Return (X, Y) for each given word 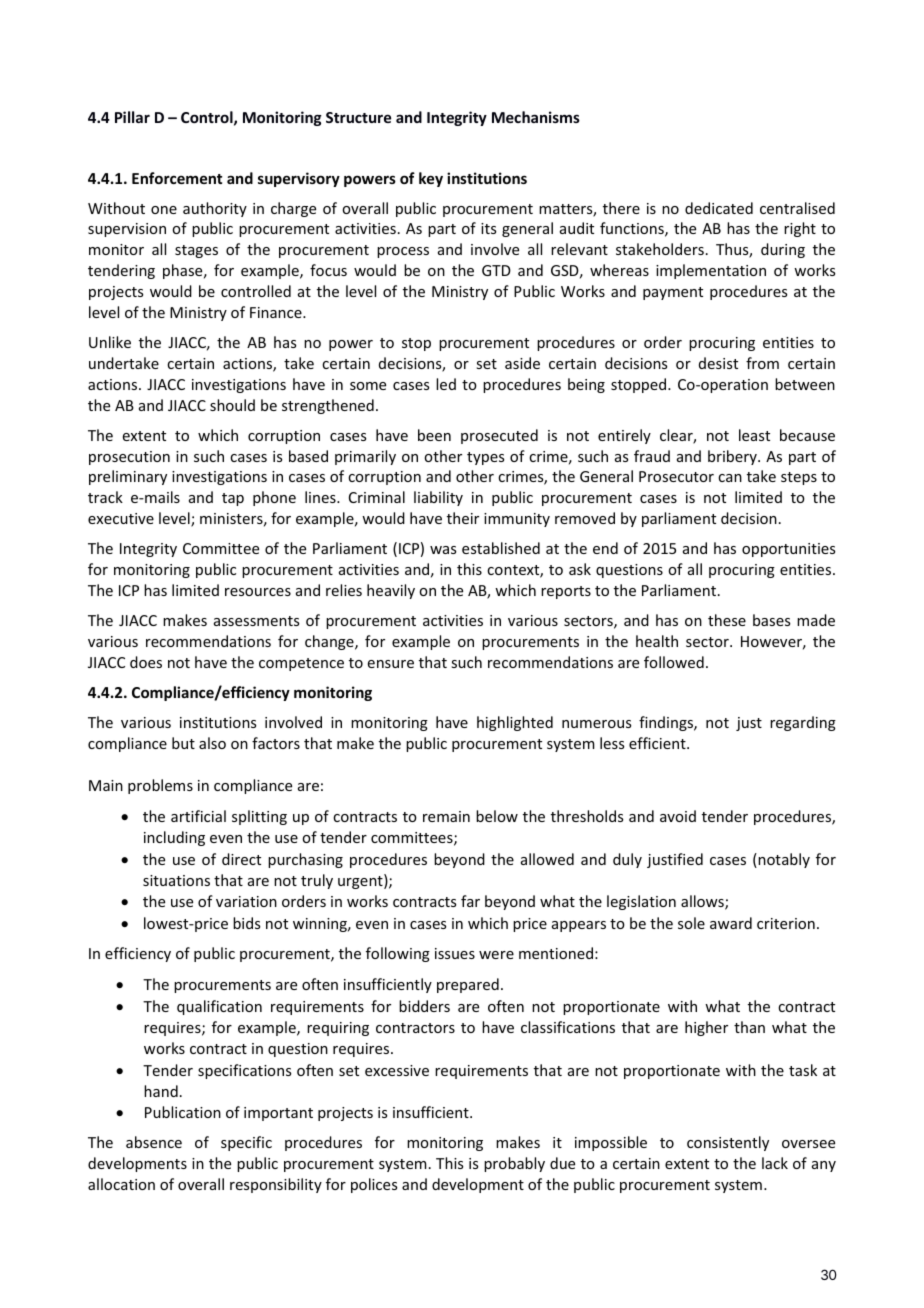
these (727, 620)
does (146, 662)
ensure (391, 664)
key (431, 179)
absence (154, 1142)
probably (514, 1164)
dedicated (719, 208)
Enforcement (177, 178)
